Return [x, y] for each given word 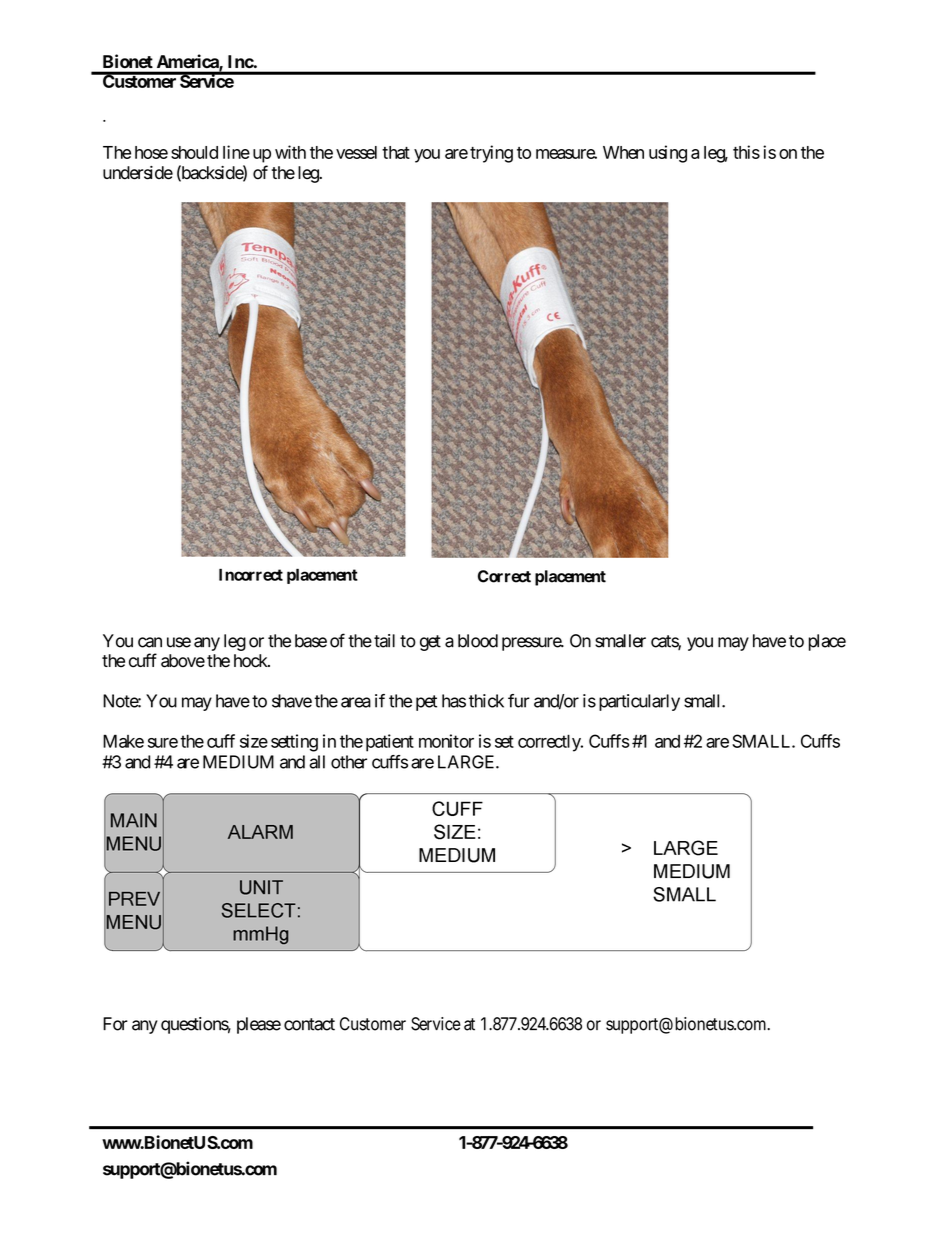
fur [519, 701]
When [623, 152]
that [396, 152]
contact [309, 1024]
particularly [639, 702]
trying [491, 154]
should [194, 152]
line [236, 152]
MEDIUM [238, 762]
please [259, 1025]
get [430, 643]
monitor [446, 741]
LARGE [467, 762]
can [150, 642]
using [668, 154]
